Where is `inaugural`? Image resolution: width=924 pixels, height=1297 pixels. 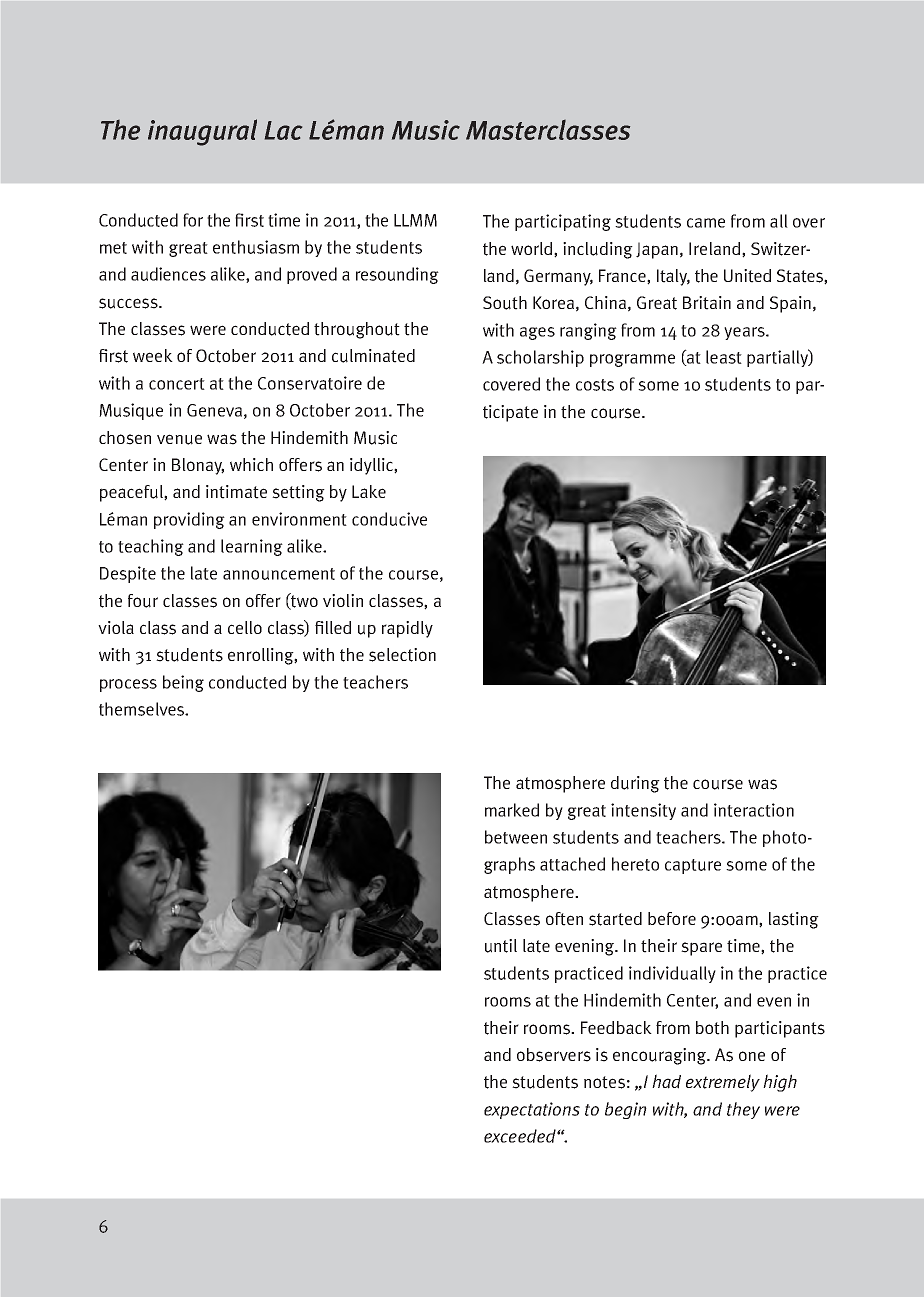 inaugural is located at coordinates (202, 132).
